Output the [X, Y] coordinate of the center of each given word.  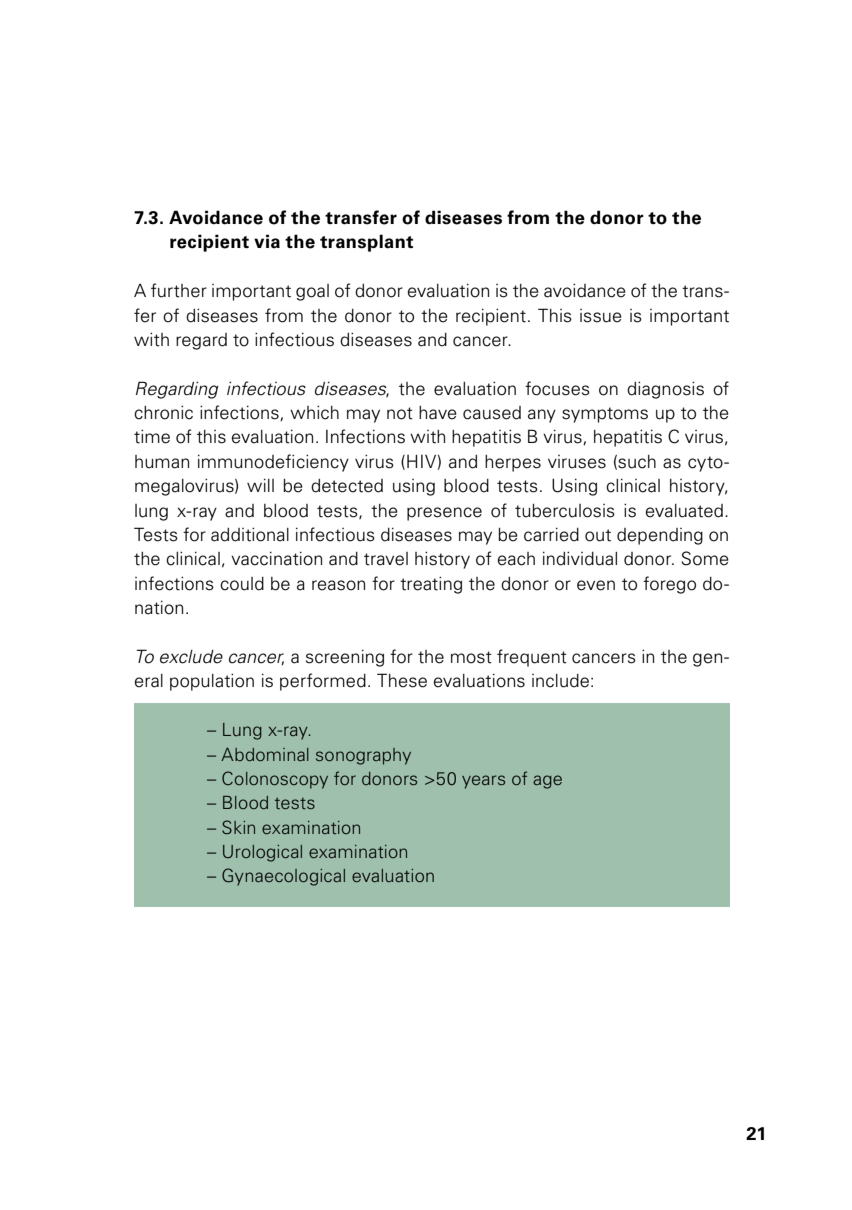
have [438, 413]
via [267, 241]
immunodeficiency [273, 463]
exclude [191, 657]
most [471, 657]
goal [312, 292]
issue [601, 316]
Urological [262, 853]
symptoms [605, 415]
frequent [532, 658]
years [483, 782]
